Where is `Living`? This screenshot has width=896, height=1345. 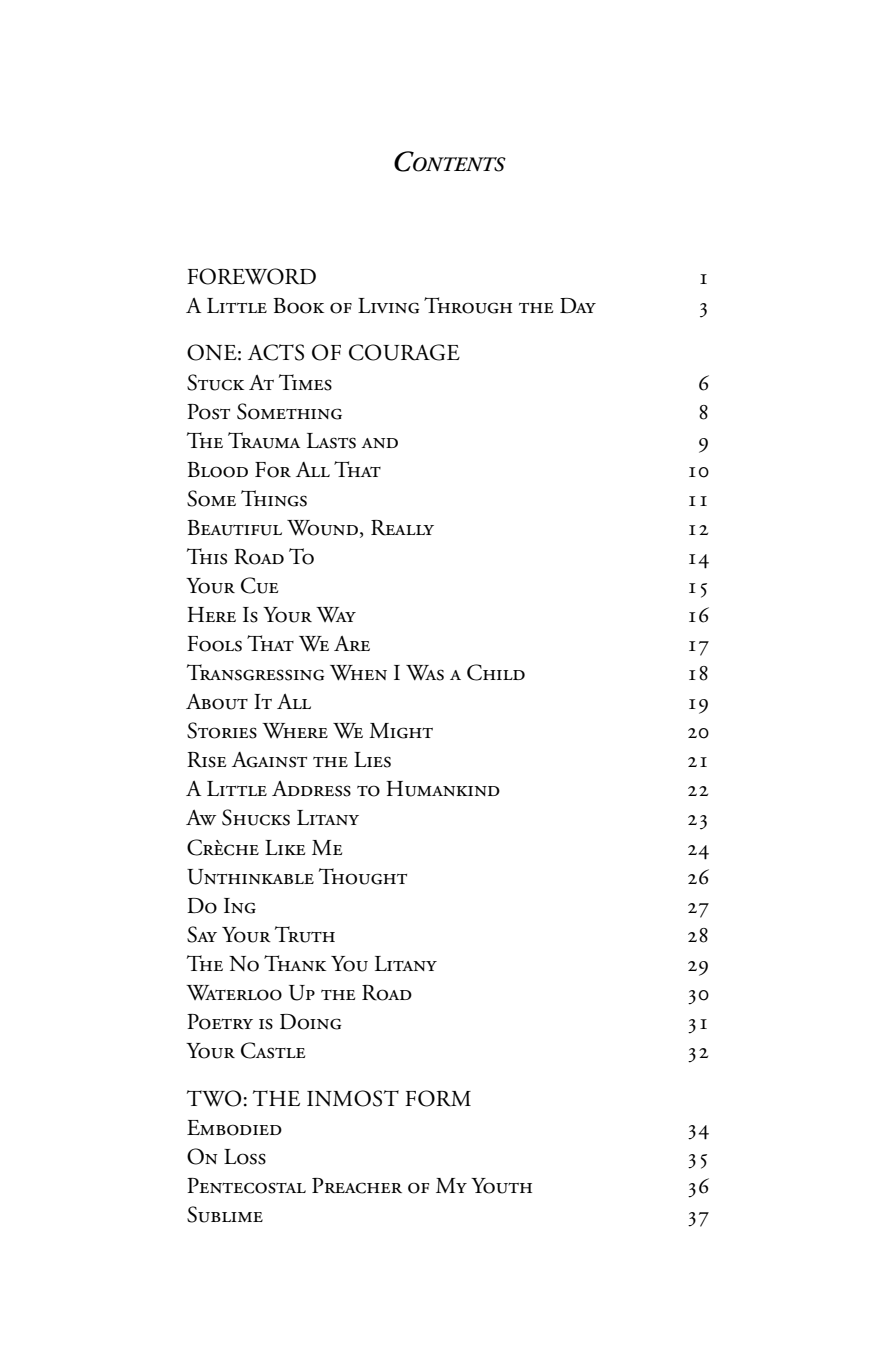 Living is located at coordinates (388, 306).
